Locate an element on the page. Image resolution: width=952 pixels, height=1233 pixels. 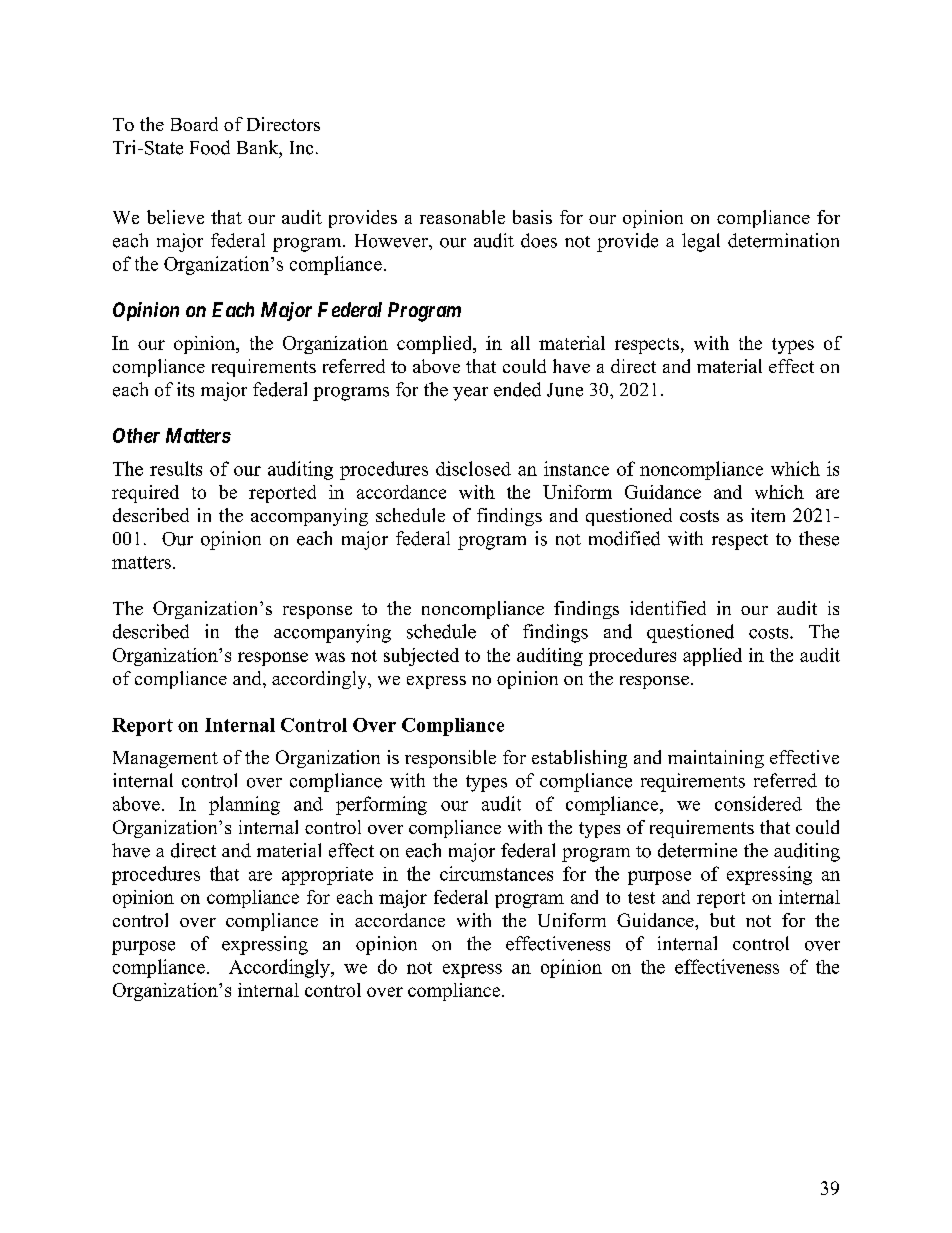
appropriate is located at coordinates (327, 876).
